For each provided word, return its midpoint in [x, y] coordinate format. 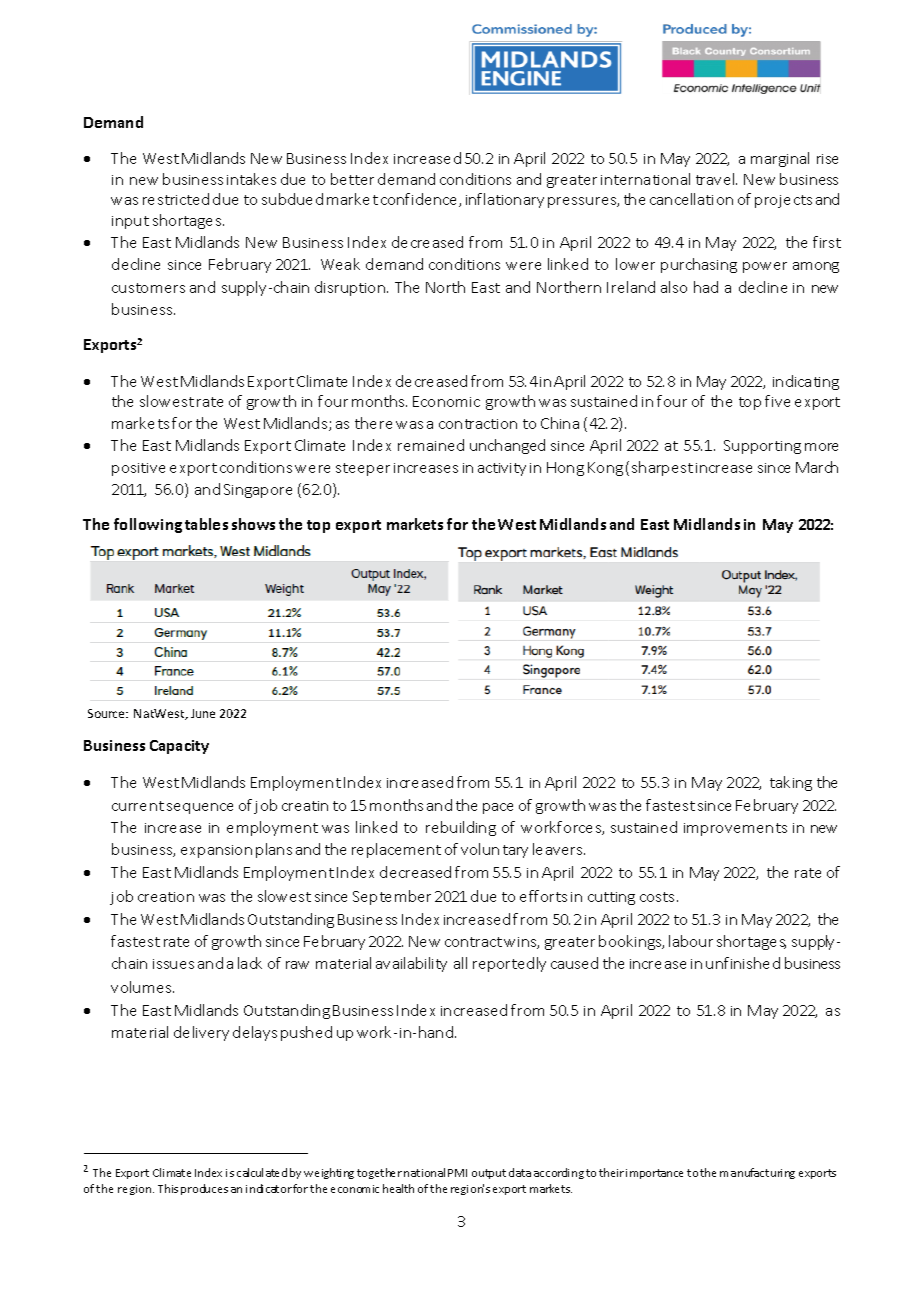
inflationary [505, 200]
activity [502, 469]
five [777, 401]
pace [498, 808]
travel [716, 179]
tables [206, 524]
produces [204, 1189]
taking [791, 783]
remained [431, 445]
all [460, 963]
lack [250, 963]
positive [138, 469]
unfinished [743, 963]
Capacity [179, 747]
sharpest [662, 468]
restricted [176, 199]
